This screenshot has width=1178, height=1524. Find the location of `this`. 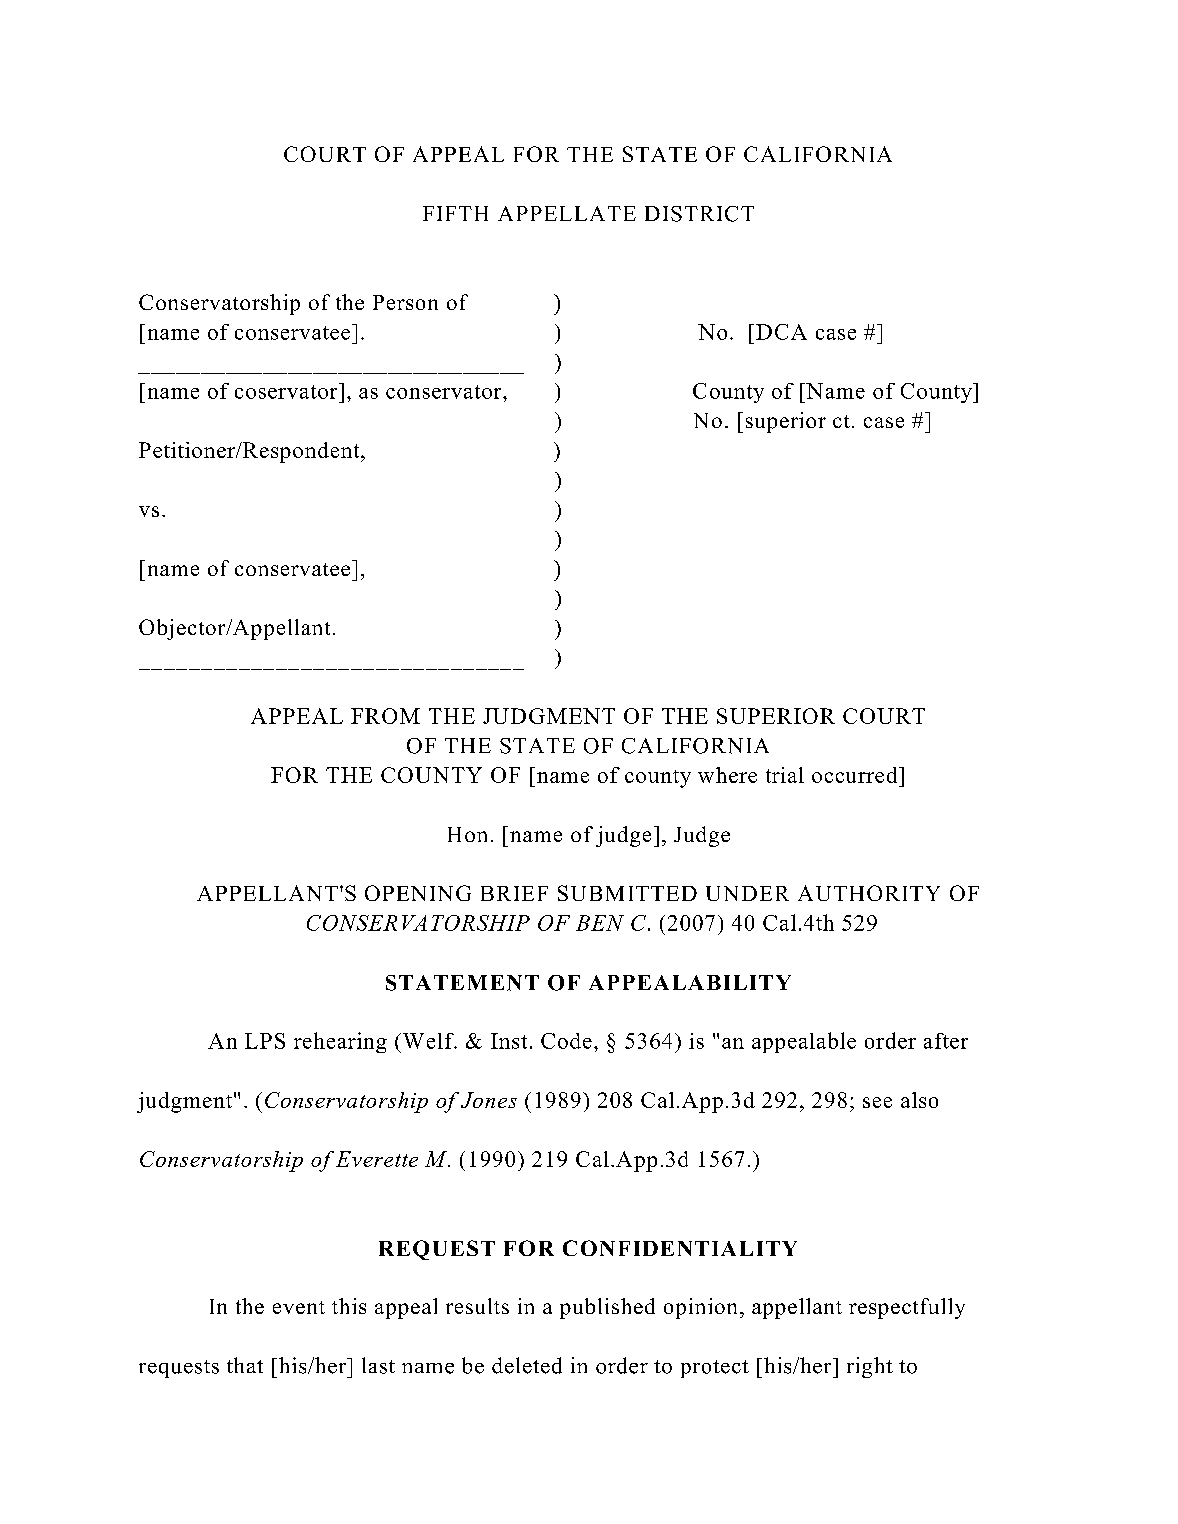

this is located at coordinates (349, 1306).
